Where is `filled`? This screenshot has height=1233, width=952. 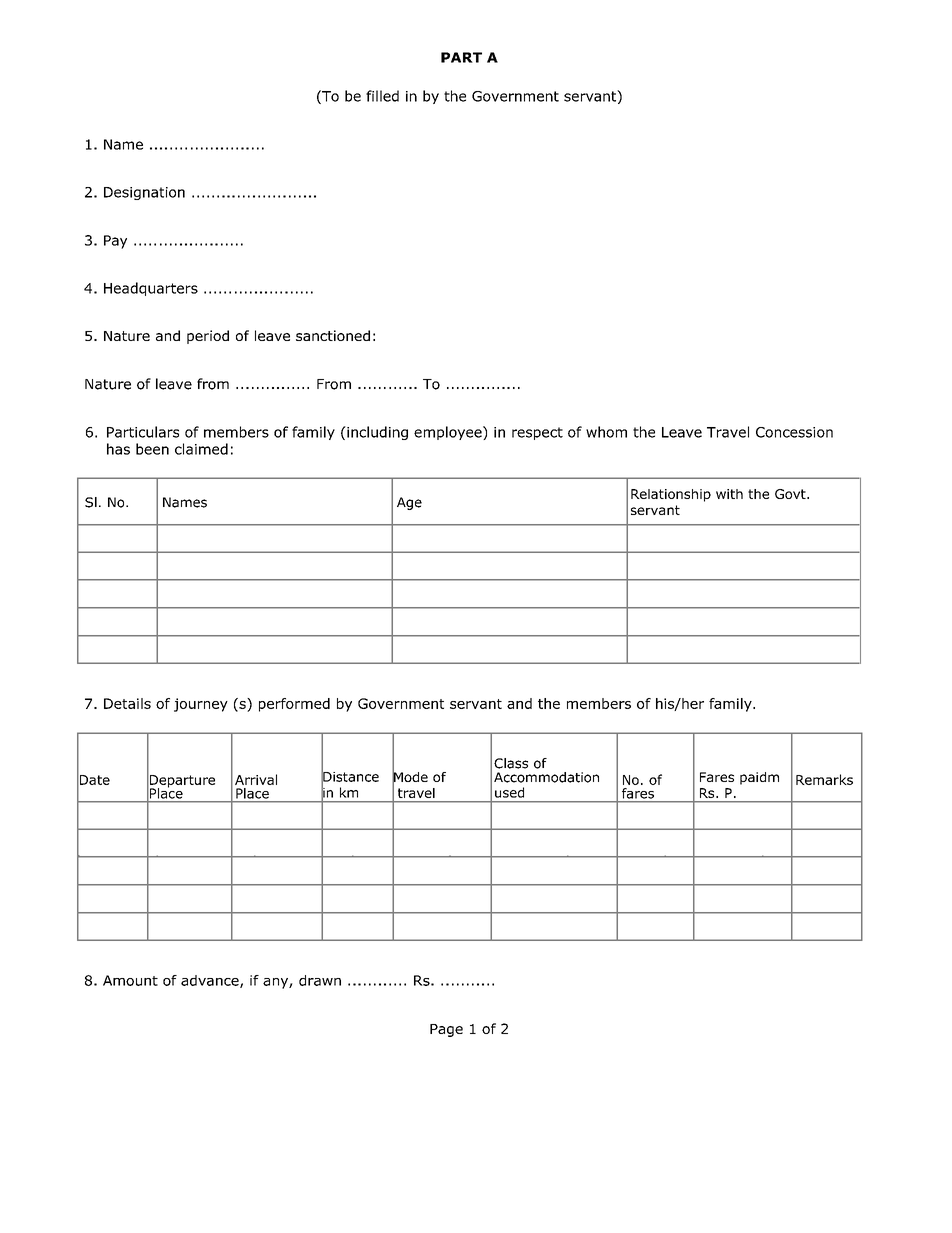 filled is located at coordinates (382, 96).
